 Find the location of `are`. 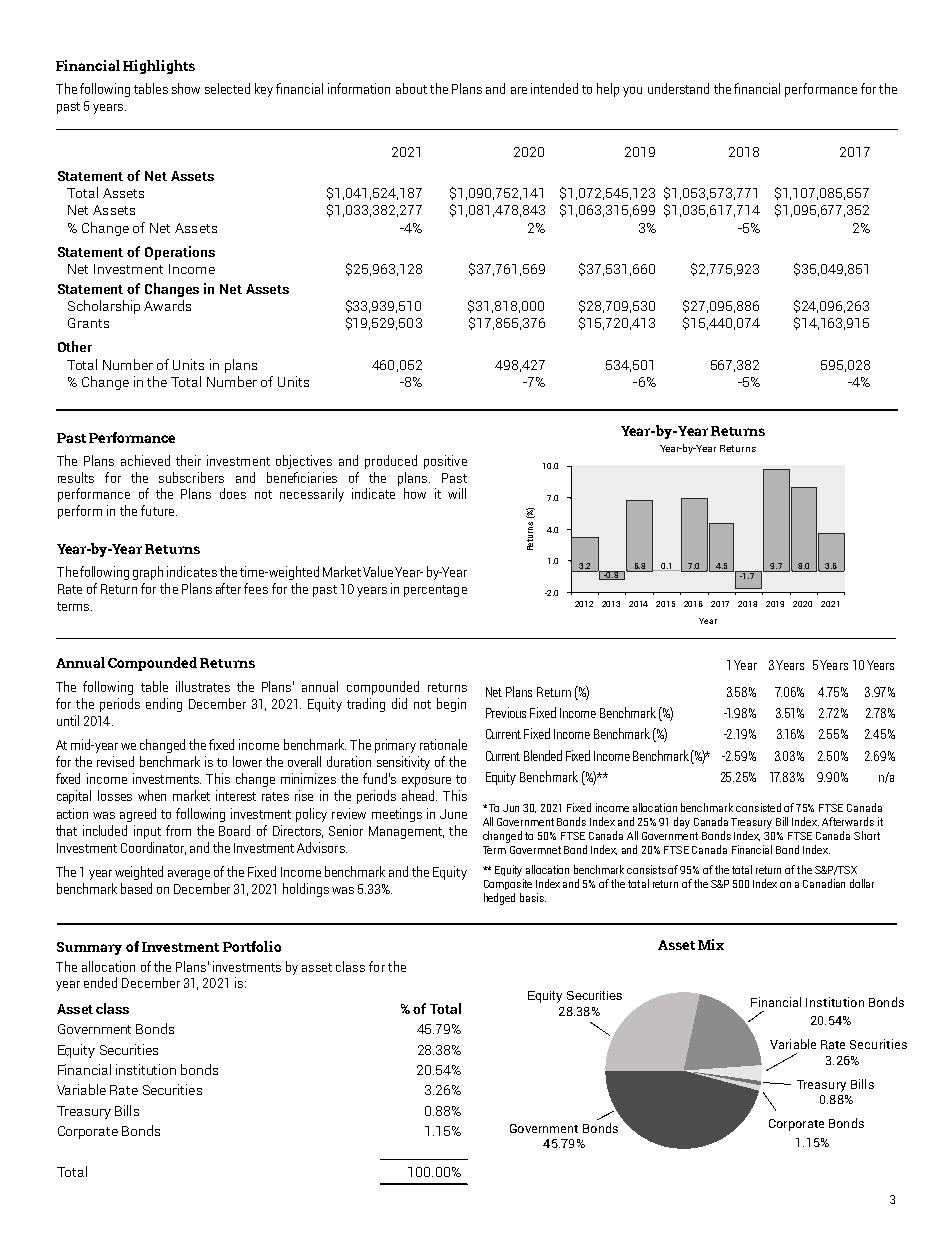

are is located at coordinates (519, 90).
